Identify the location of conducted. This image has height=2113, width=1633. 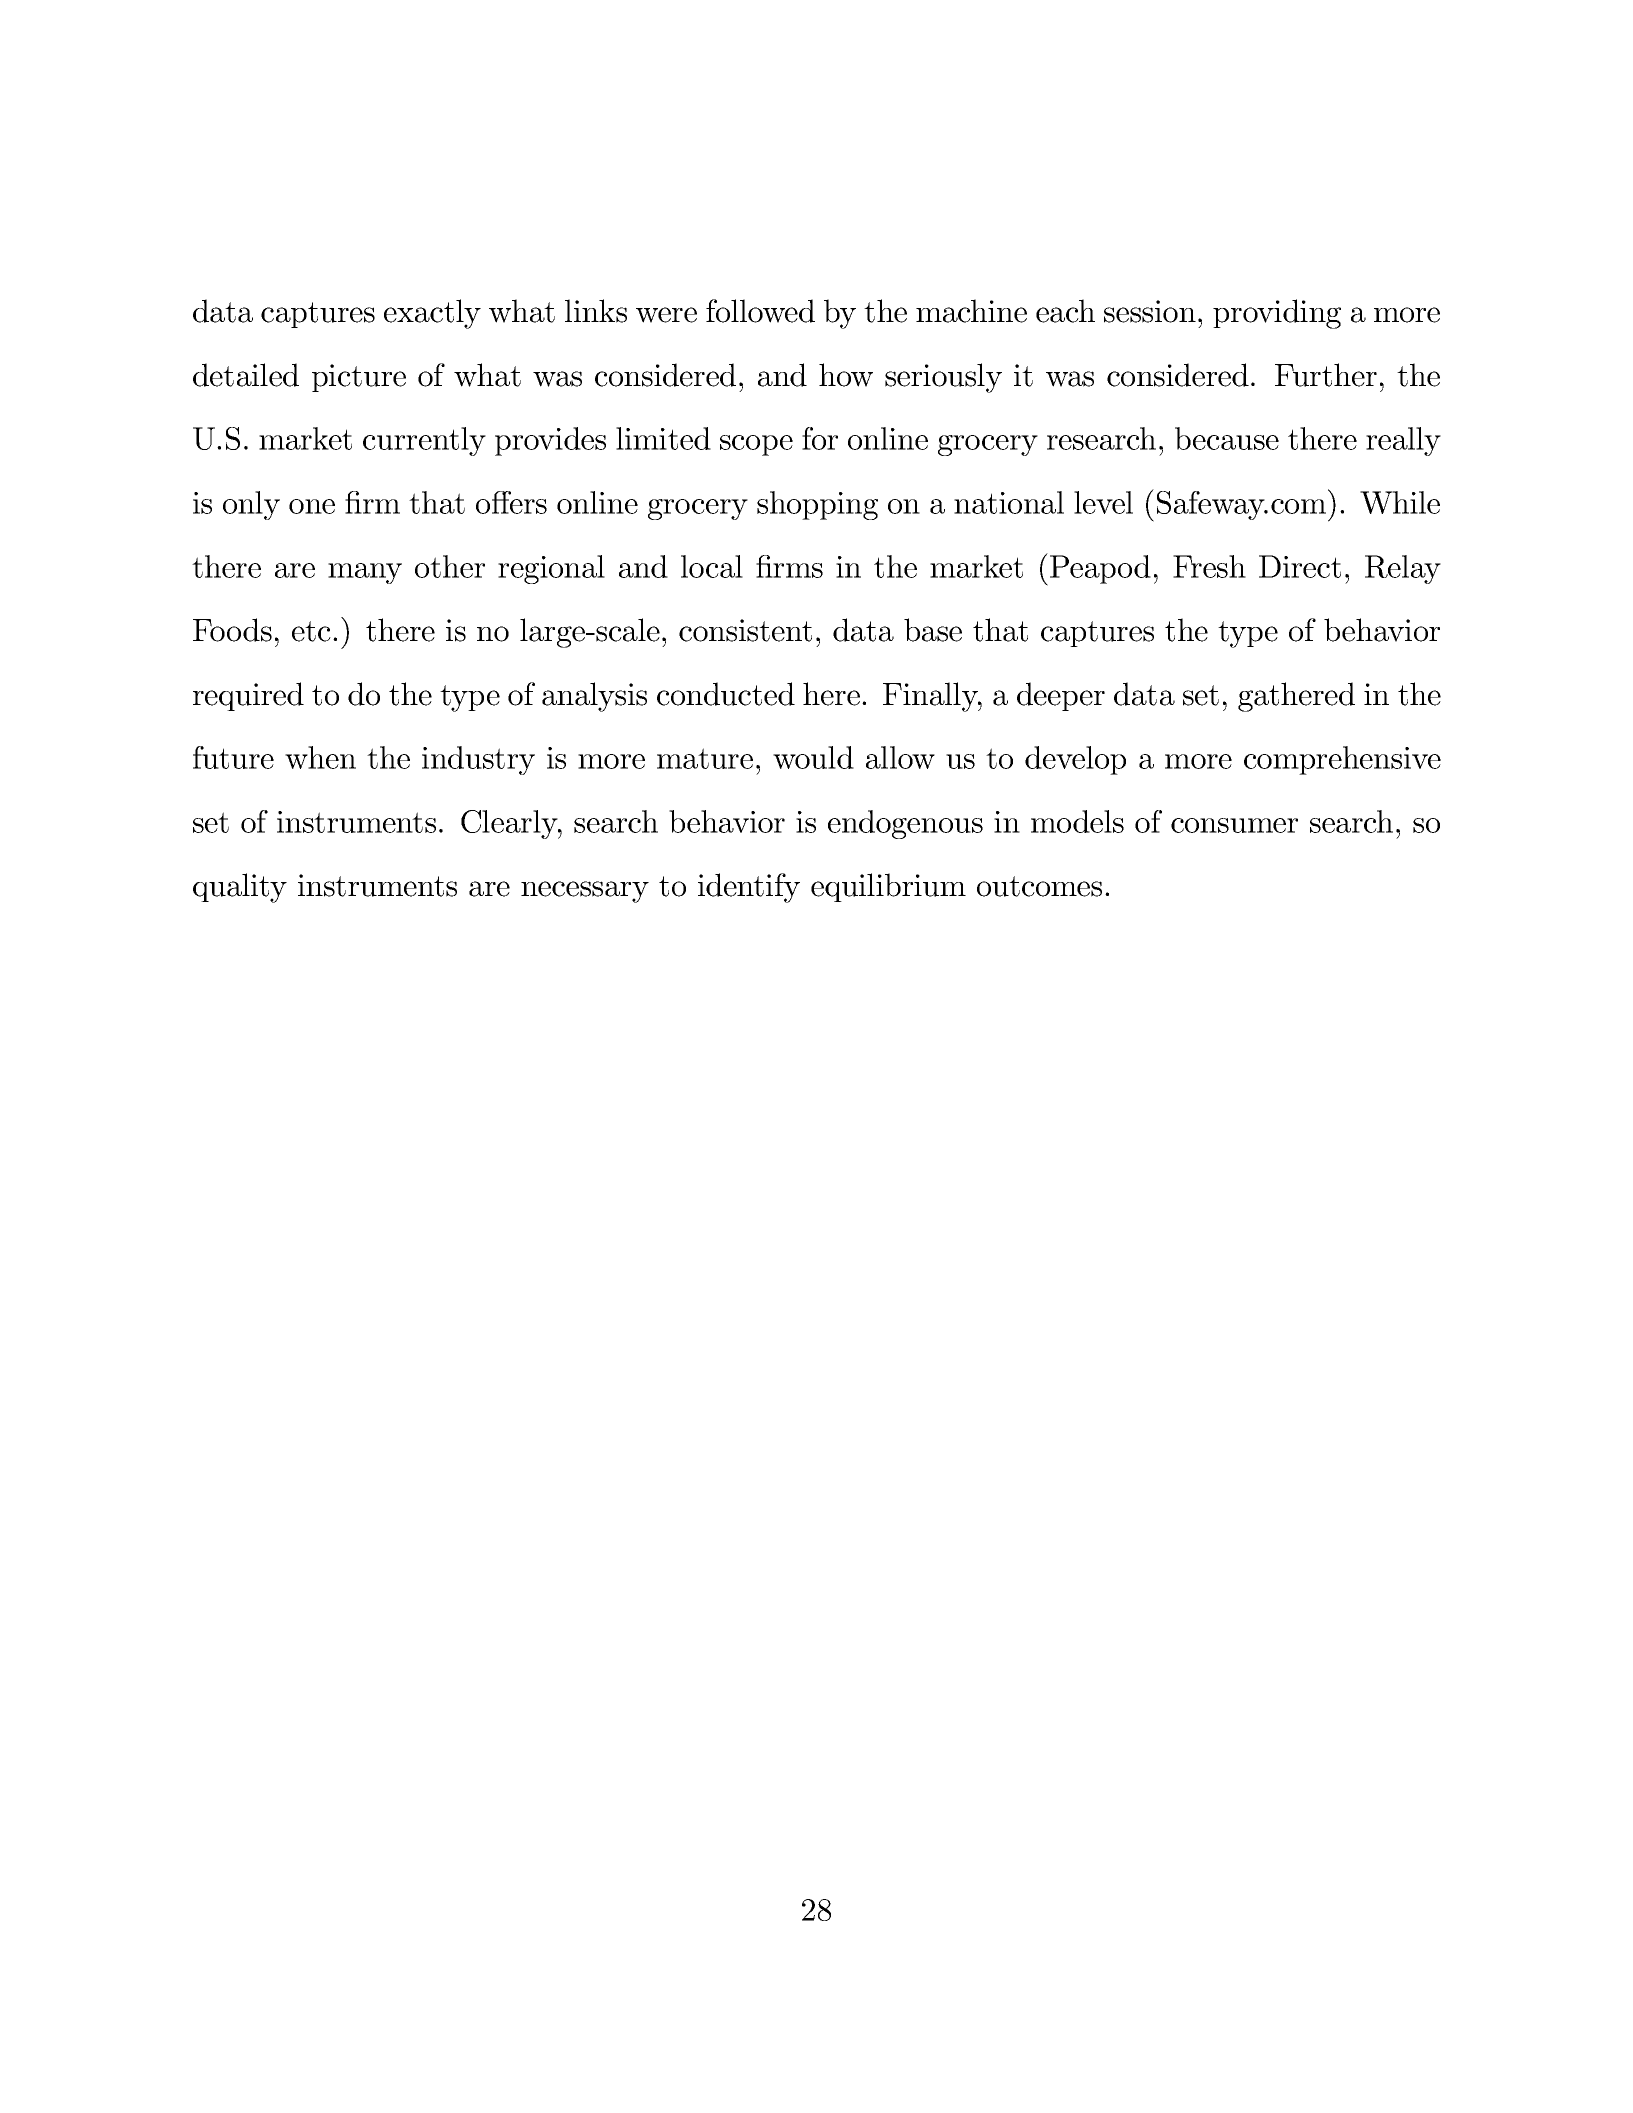
(726, 694).
